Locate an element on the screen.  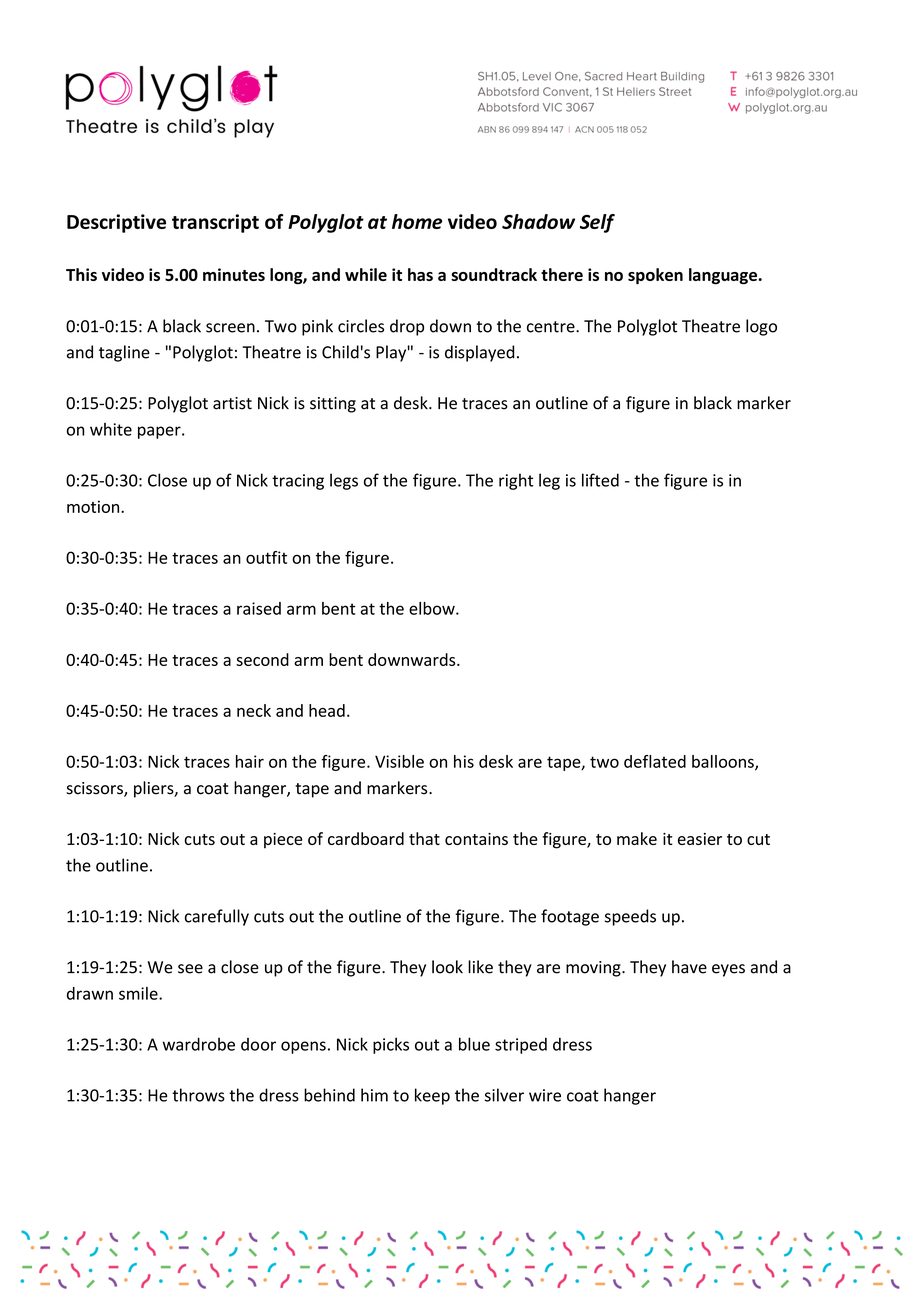
throws is located at coordinates (198, 1095).
